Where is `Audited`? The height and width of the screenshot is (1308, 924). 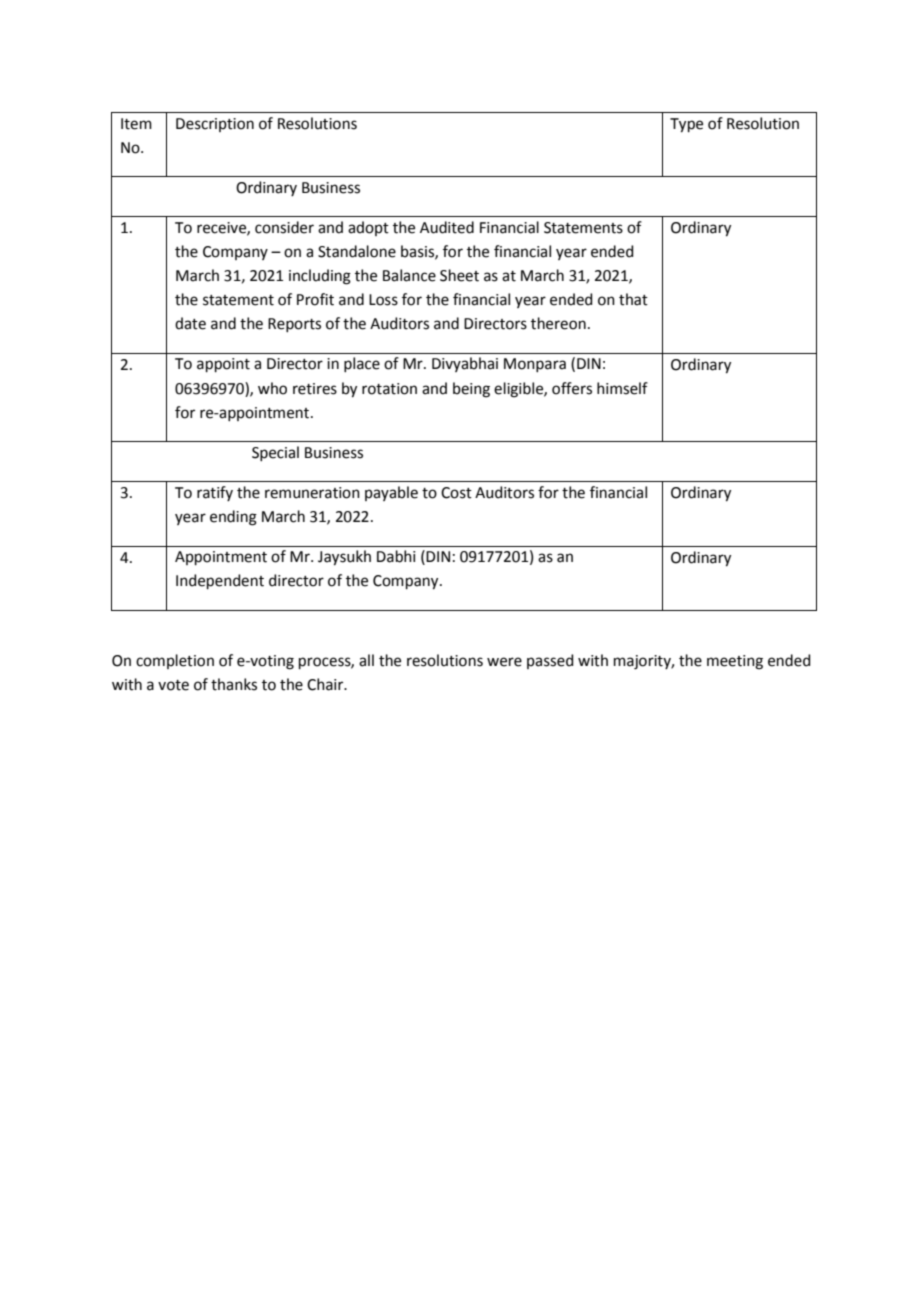 Audited is located at coordinates (447, 227).
